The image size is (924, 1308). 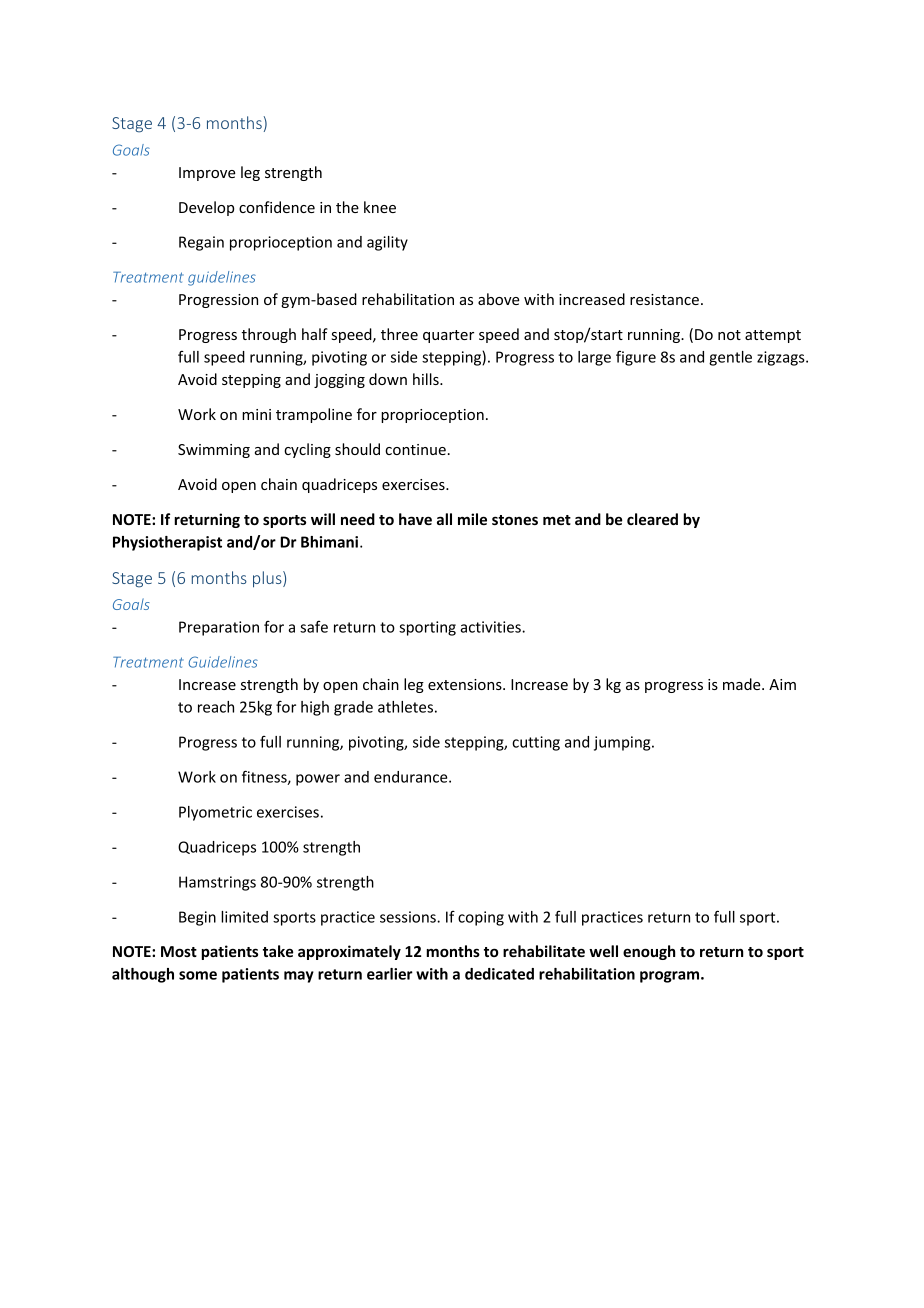 I want to click on endurance, so click(x=412, y=777).
